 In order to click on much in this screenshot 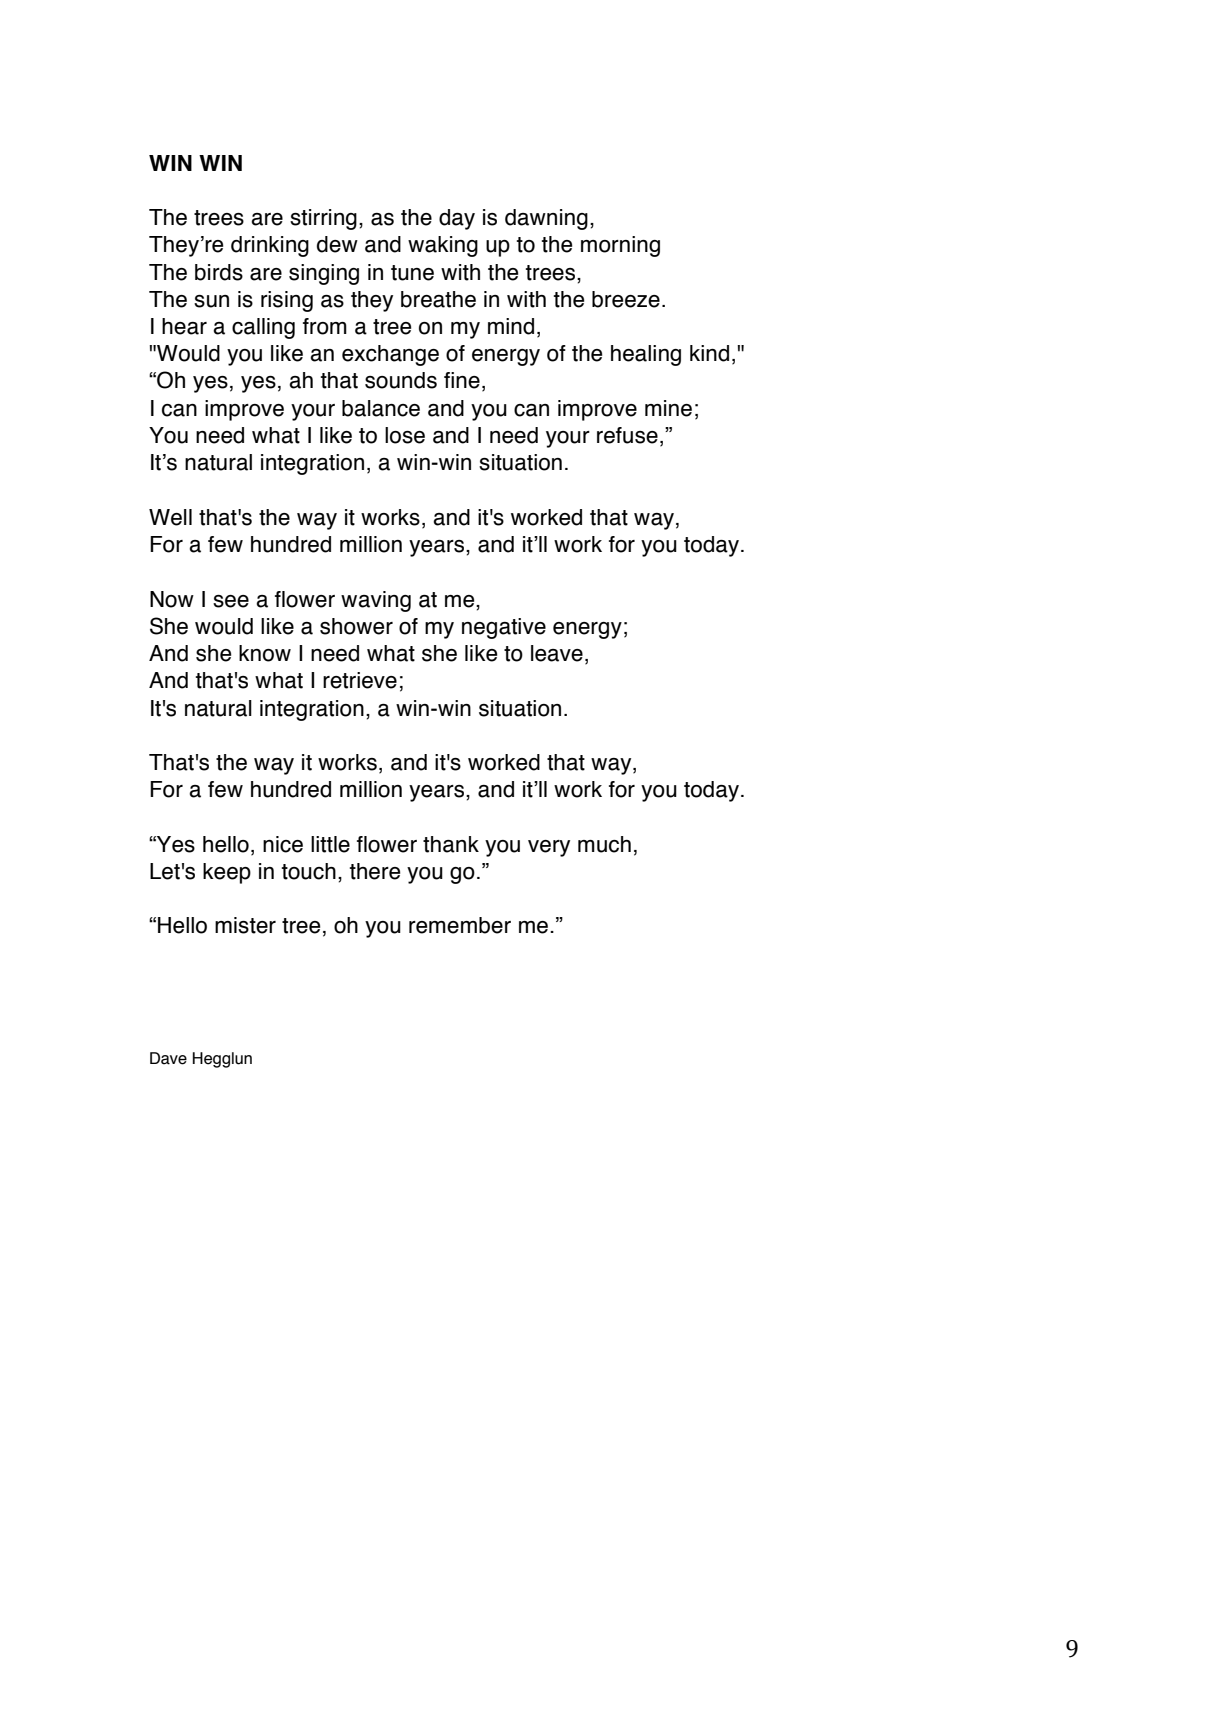, I will do `click(604, 844)`.
